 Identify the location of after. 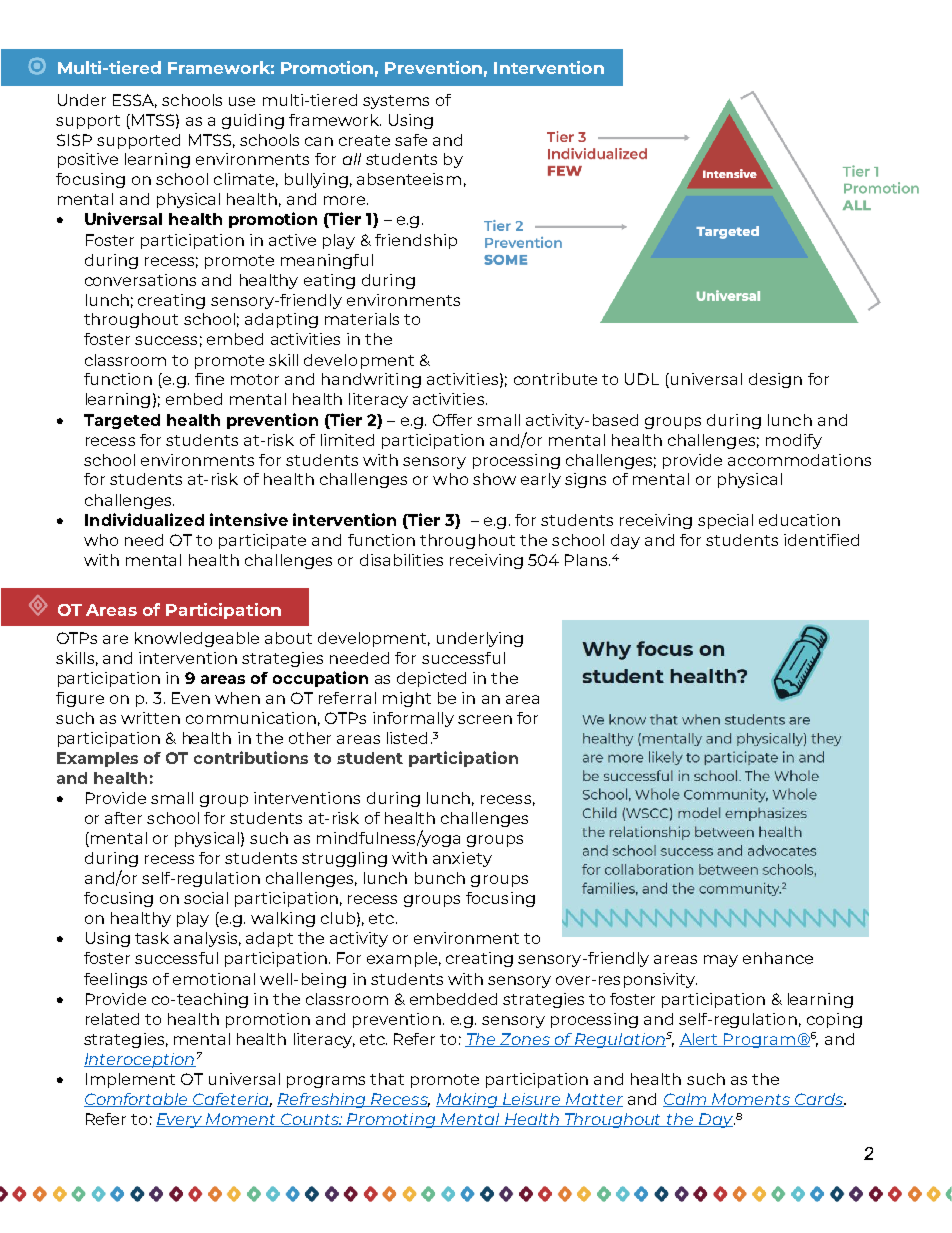
(123, 818).
